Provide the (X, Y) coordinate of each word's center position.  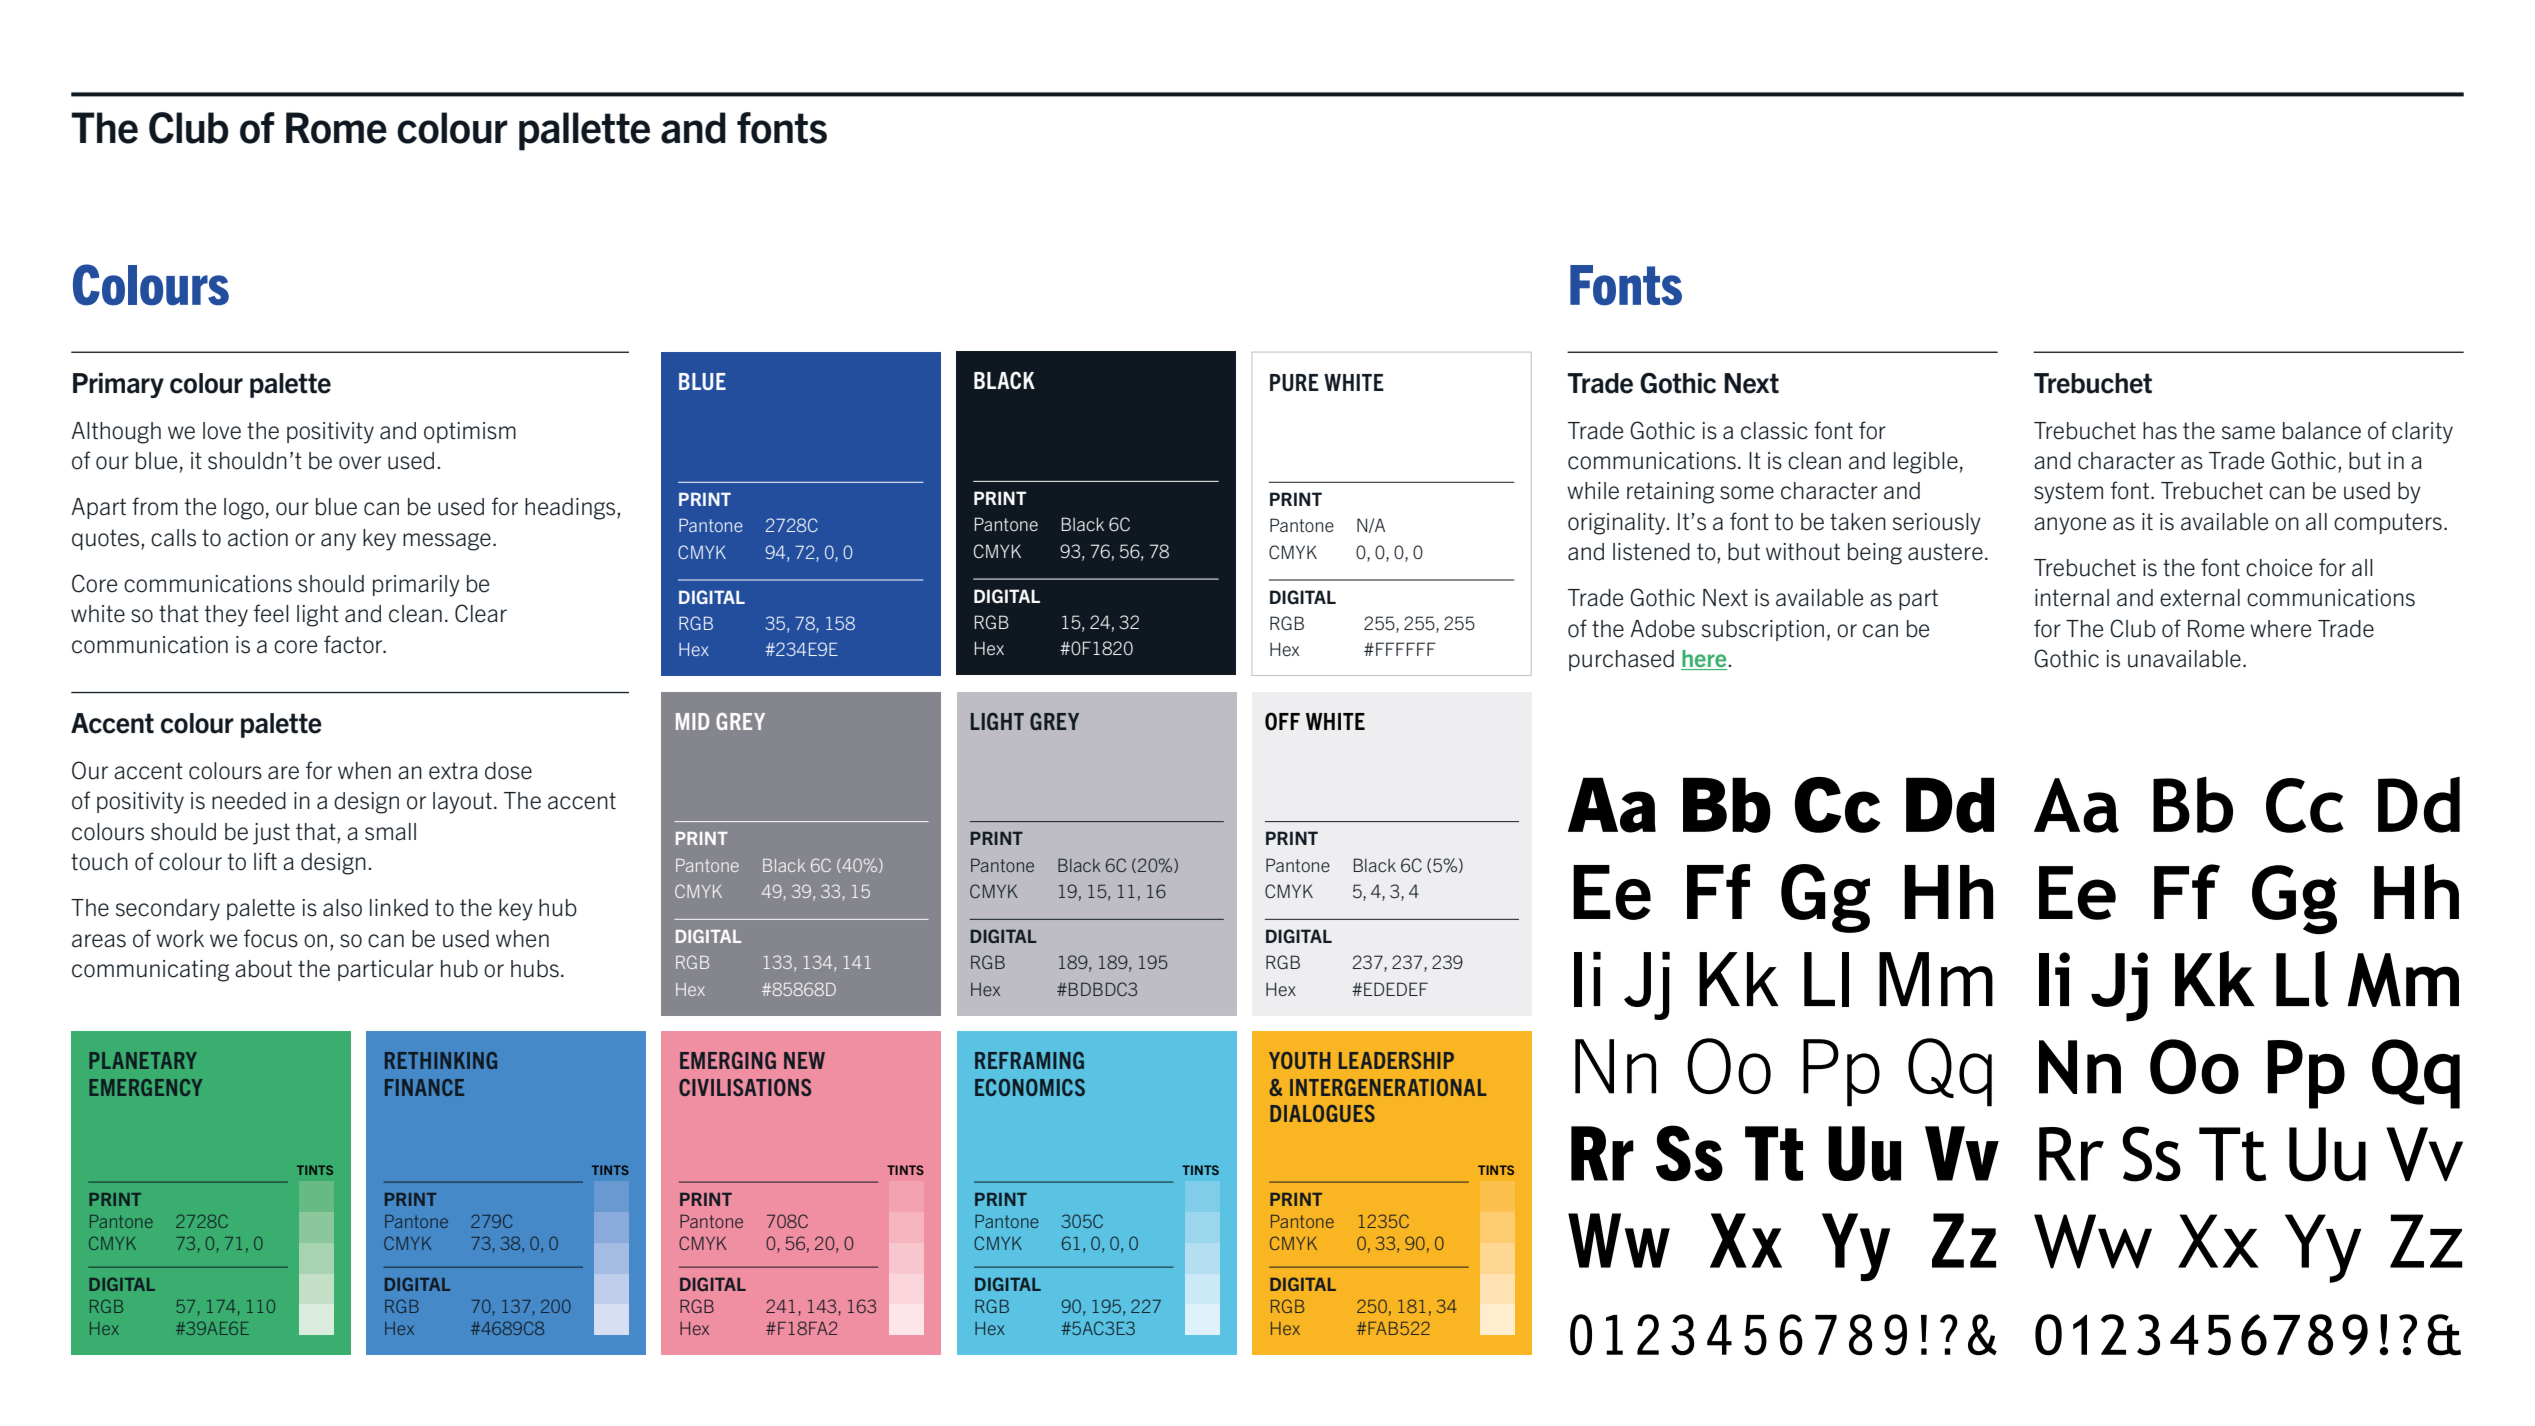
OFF (1282, 721)
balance (2322, 431)
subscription (1763, 630)
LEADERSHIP (1396, 1060)
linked (399, 908)
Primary (118, 385)
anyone (2070, 526)
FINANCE (424, 1087)
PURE (1294, 382)
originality (1618, 524)
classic (1774, 431)
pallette (584, 131)
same (2248, 433)
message (447, 542)
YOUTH (1299, 1060)
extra (453, 771)
